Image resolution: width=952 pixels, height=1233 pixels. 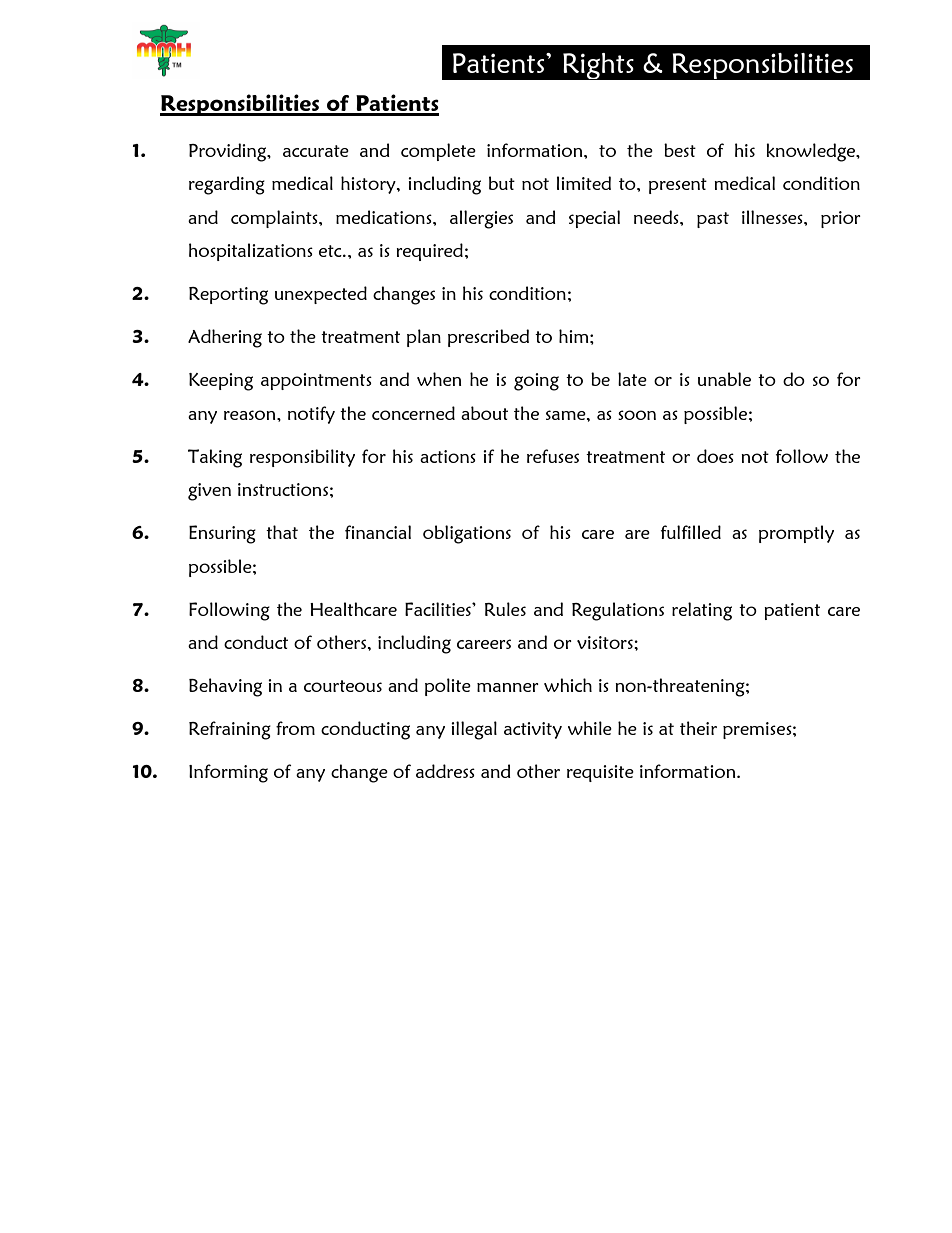 What do you see at coordinates (316, 151) in the screenshot?
I see `accurate` at bounding box center [316, 151].
